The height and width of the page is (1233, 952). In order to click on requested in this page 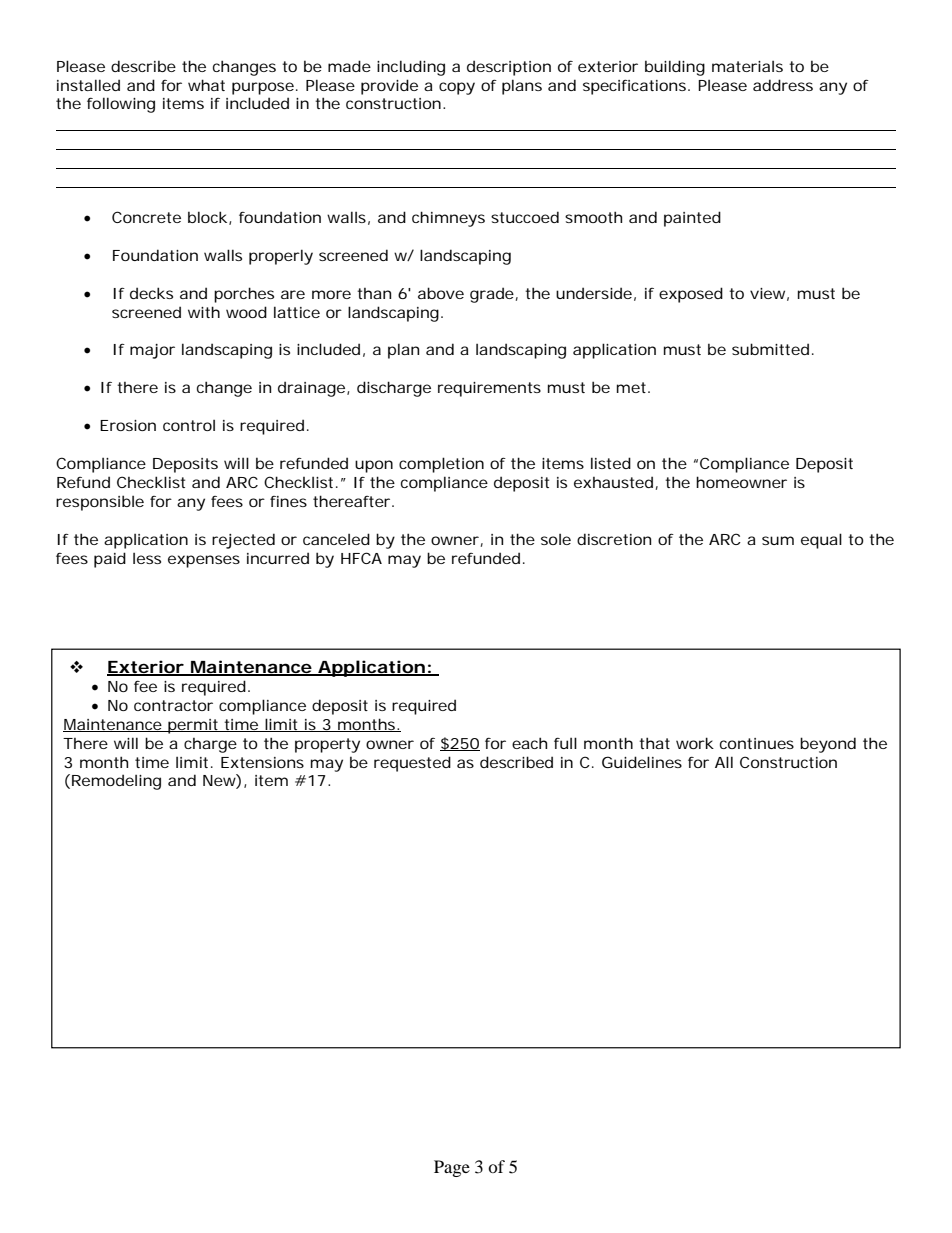, I will do `click(412, 764)`.
